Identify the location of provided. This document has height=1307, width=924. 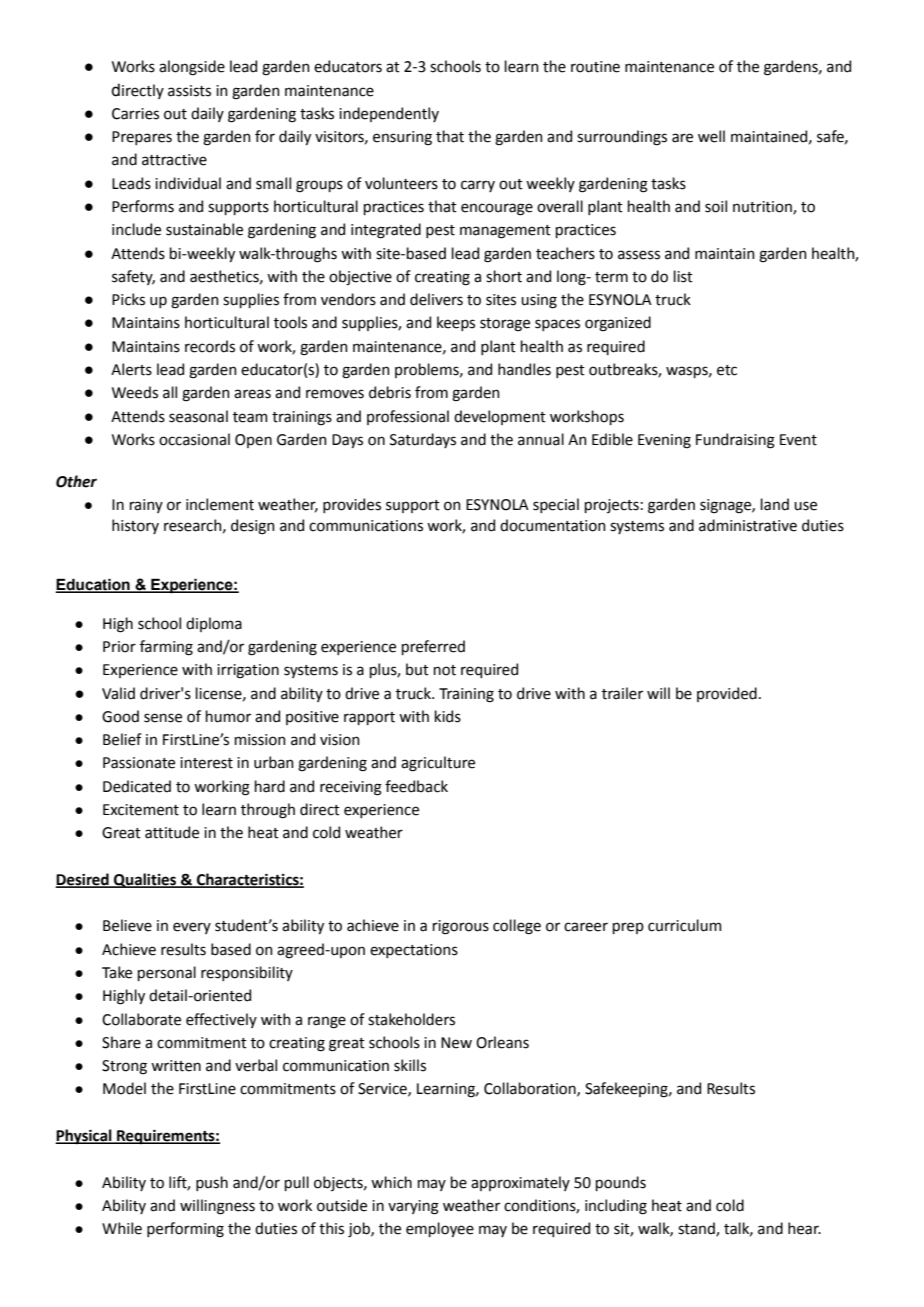
(727, 694).
